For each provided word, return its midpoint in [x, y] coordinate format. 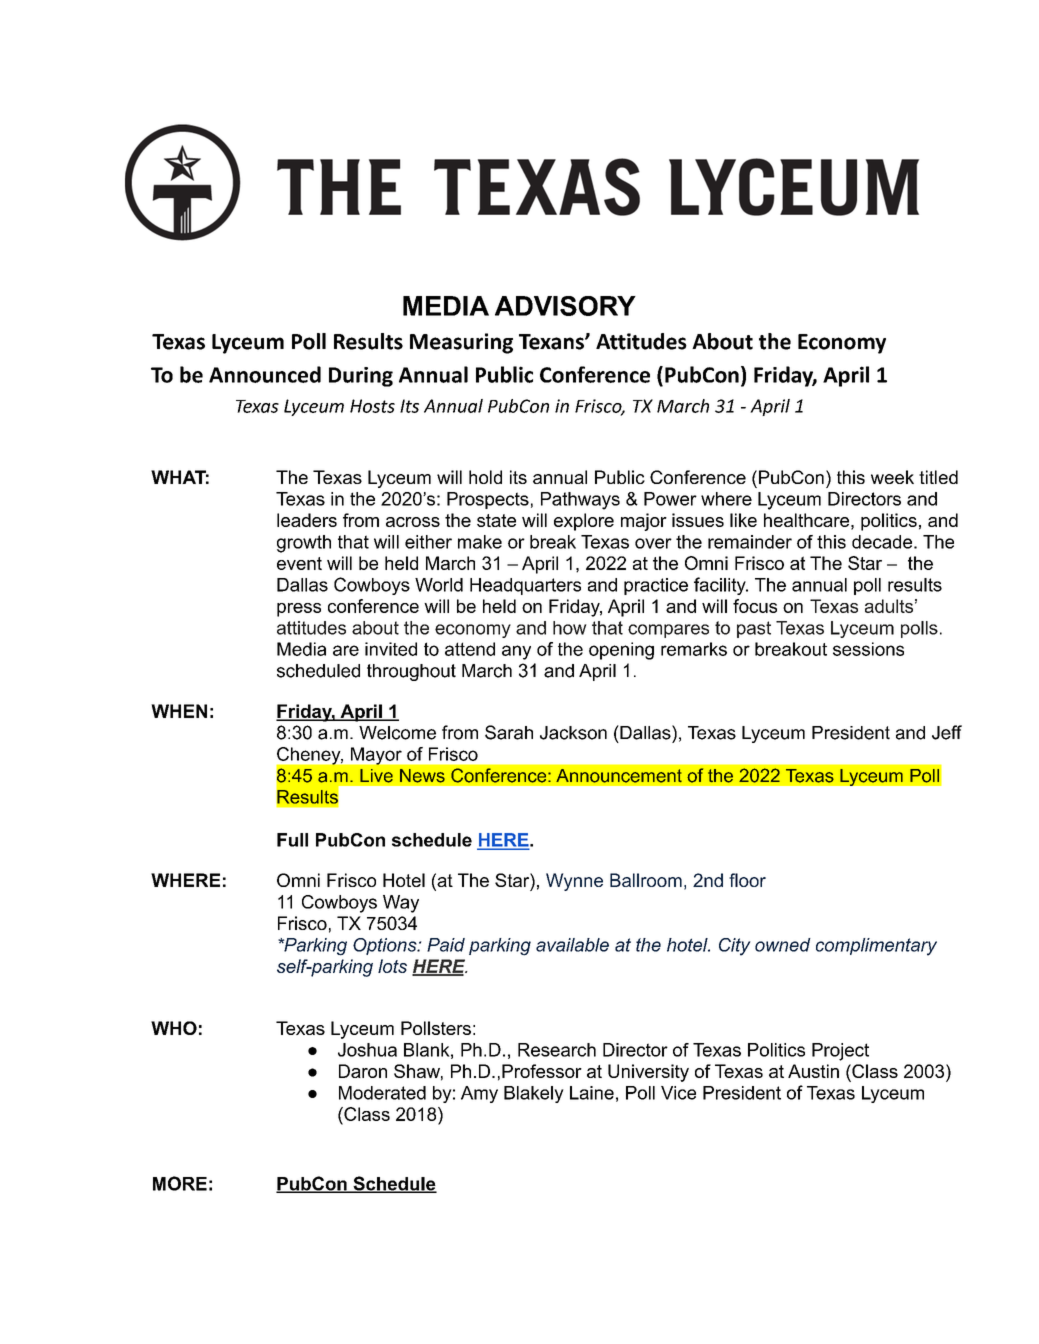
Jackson [573, 733]
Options [386, 946]
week [892, 477]
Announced [265, 374]
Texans [552, 342]
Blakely [534, 1094]
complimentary [876, 947]
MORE [180, 1183]
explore [584, 522]
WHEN [179, 711]
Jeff [947, 732]
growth [304, 544]
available [572, 945]
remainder [750, 542]
